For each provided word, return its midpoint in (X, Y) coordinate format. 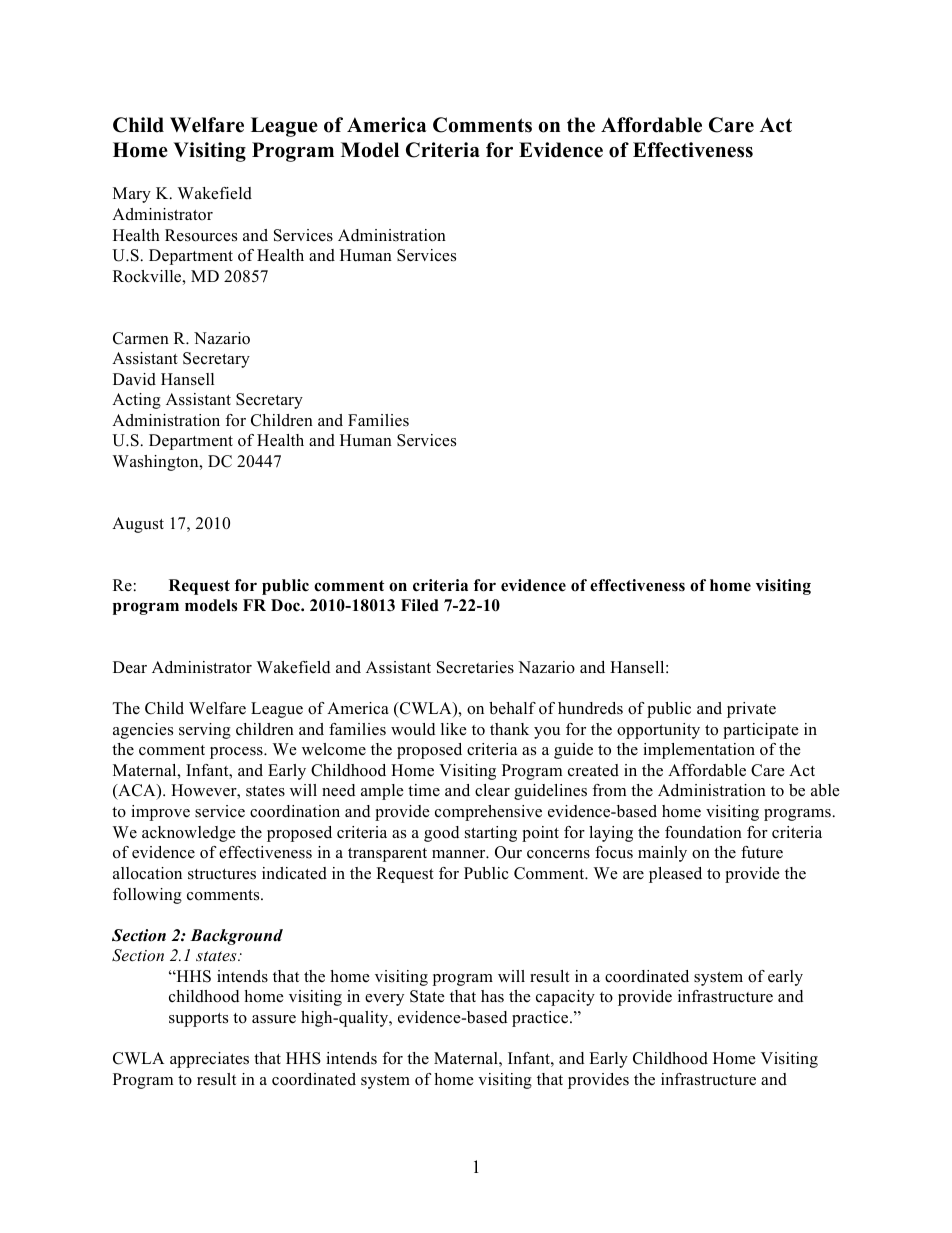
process (237, 753)
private (751, 710)
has (492, 996)
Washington (157, 463)
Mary (132, 195)
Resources (201, 235)
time (424, 790)
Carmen (141, 338)
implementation (699, 751)
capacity (565, 998)
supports (198, 1020)
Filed (420, 605)
